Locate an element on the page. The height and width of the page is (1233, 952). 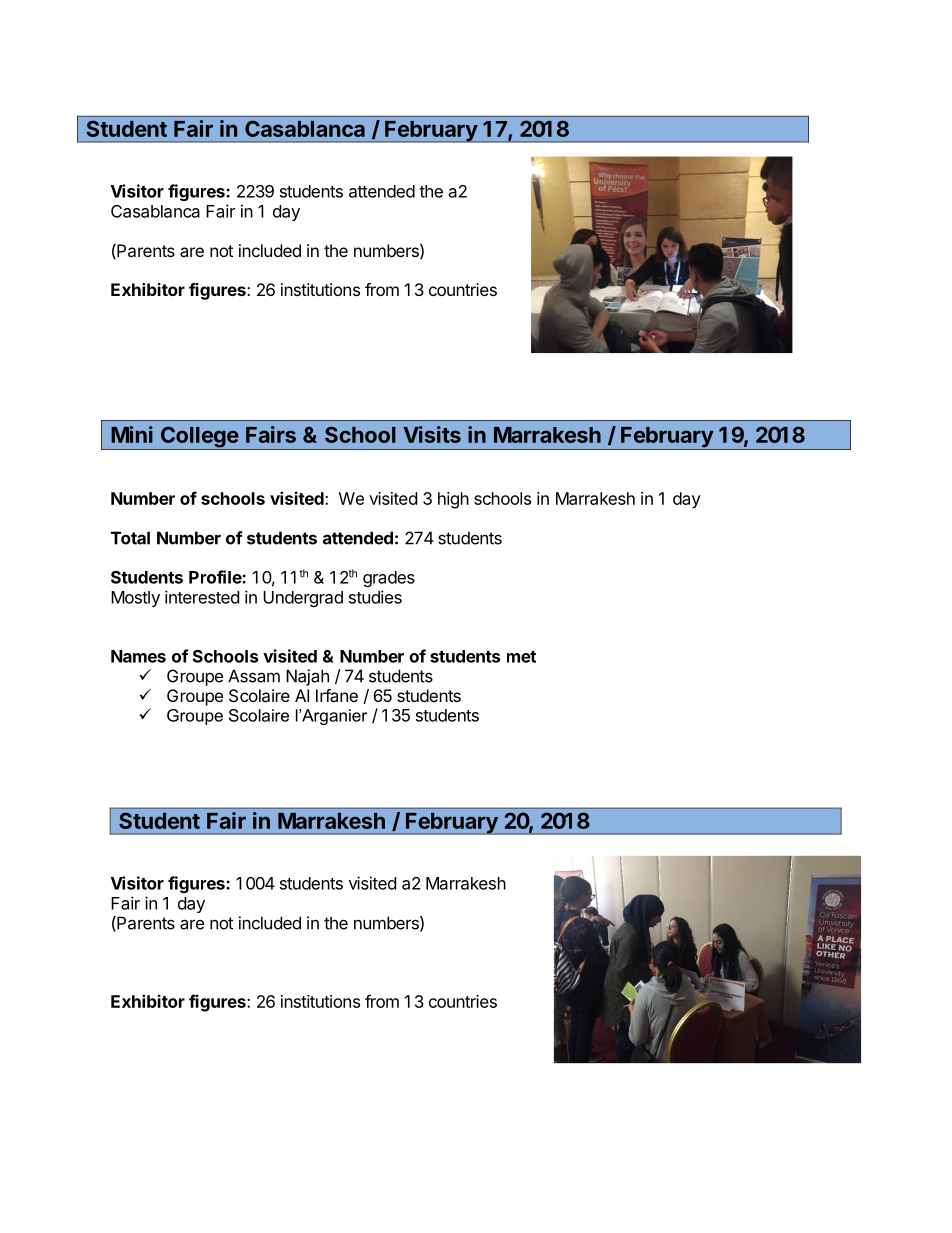
studies is located at coordinates (375, 597).
